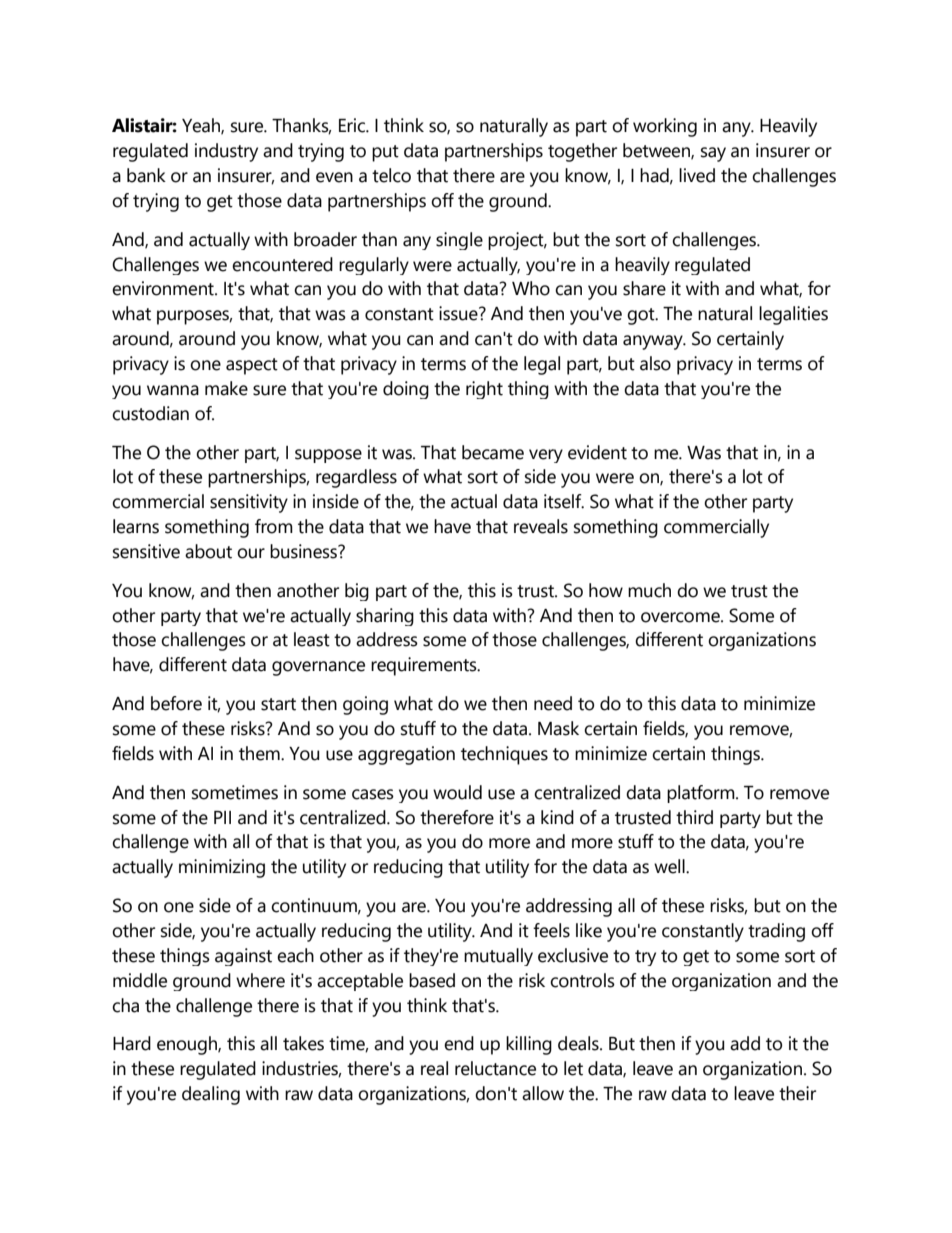 Image resolution: width=952 pixels, height=1233 pixels. I want to click on lived, so click(697, 175).
